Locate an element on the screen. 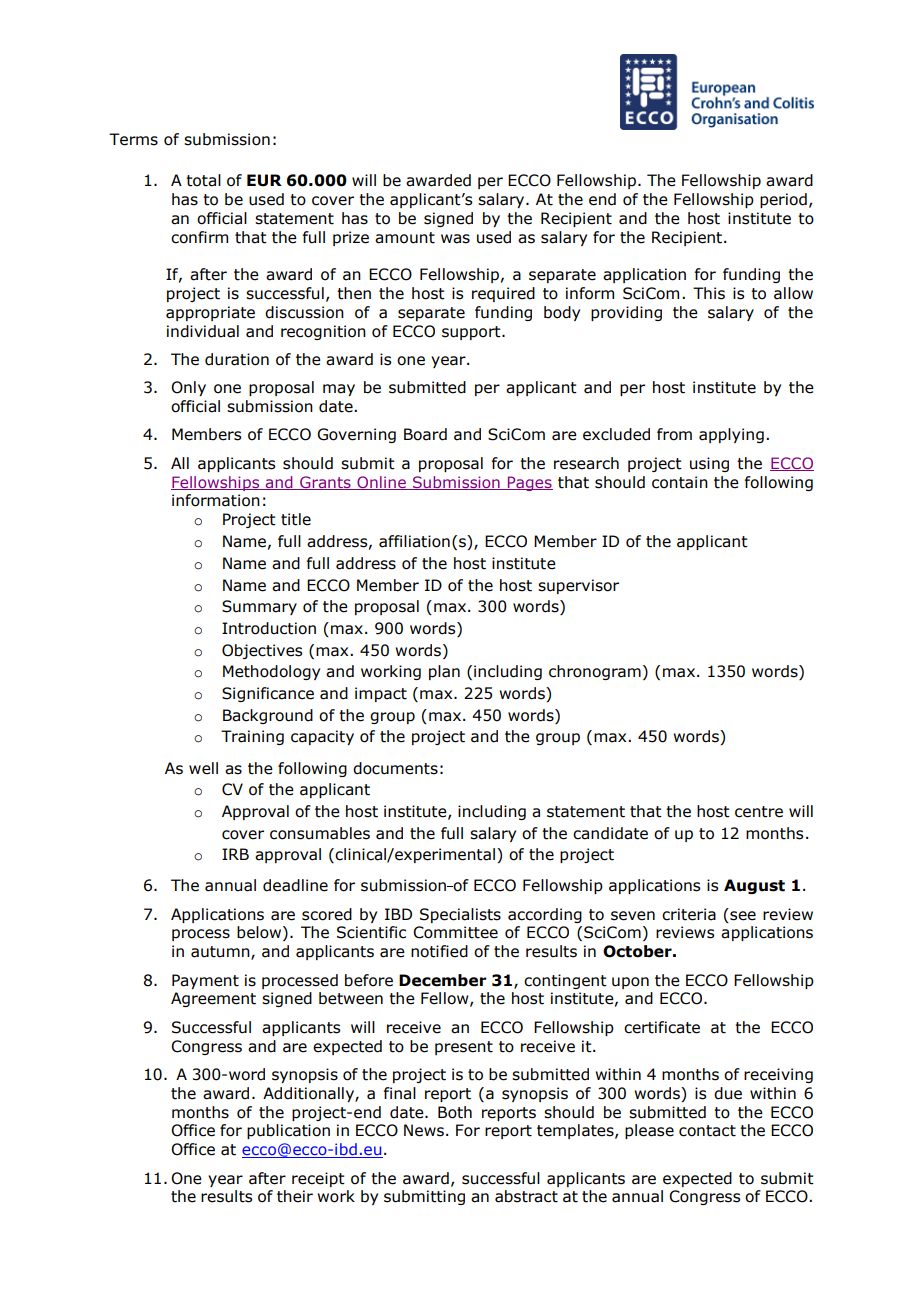  Objectives is located at coordinates (262, 651).
